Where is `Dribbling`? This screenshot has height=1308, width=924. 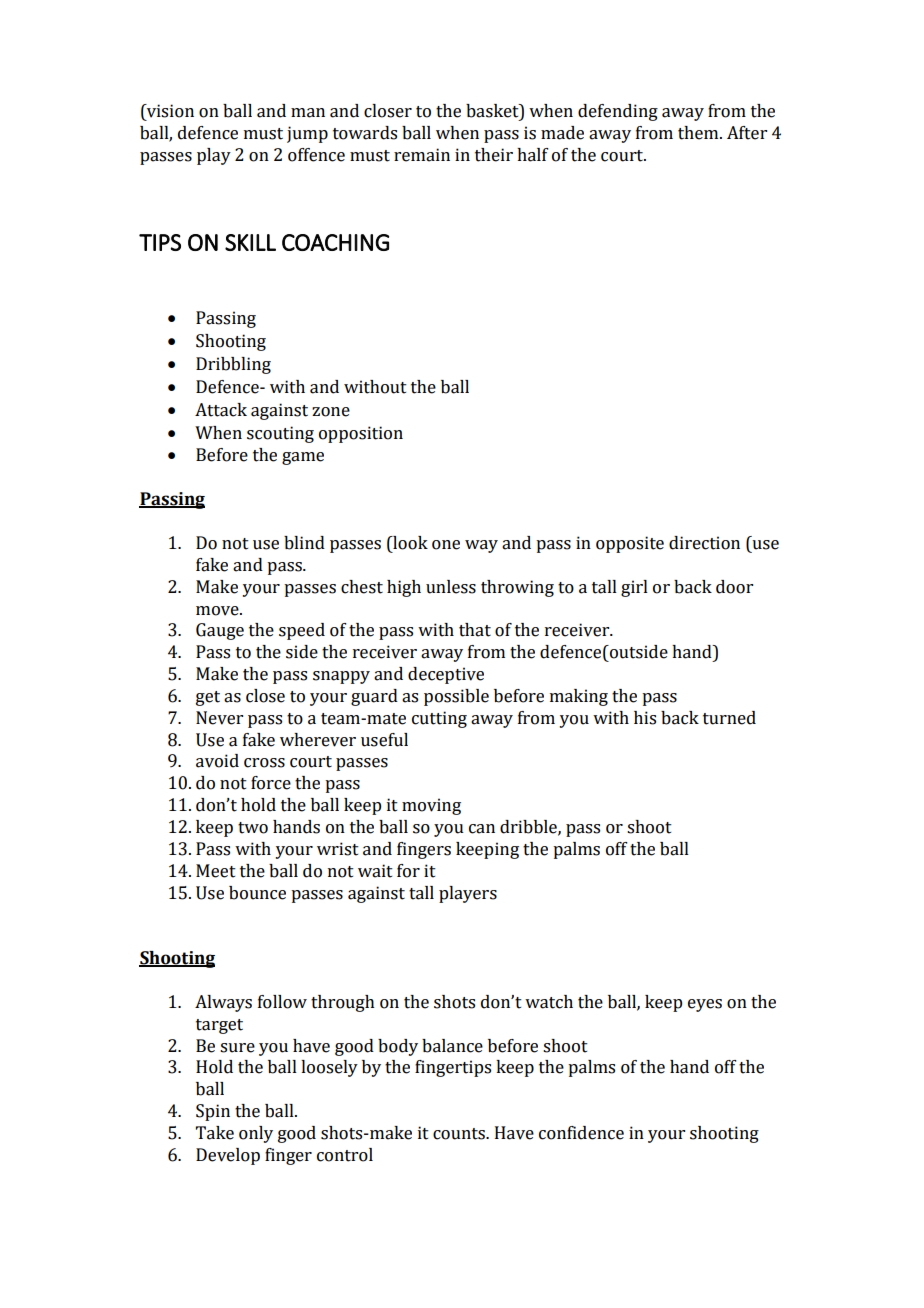
Dribbling is located at coordinates (233, 365).
